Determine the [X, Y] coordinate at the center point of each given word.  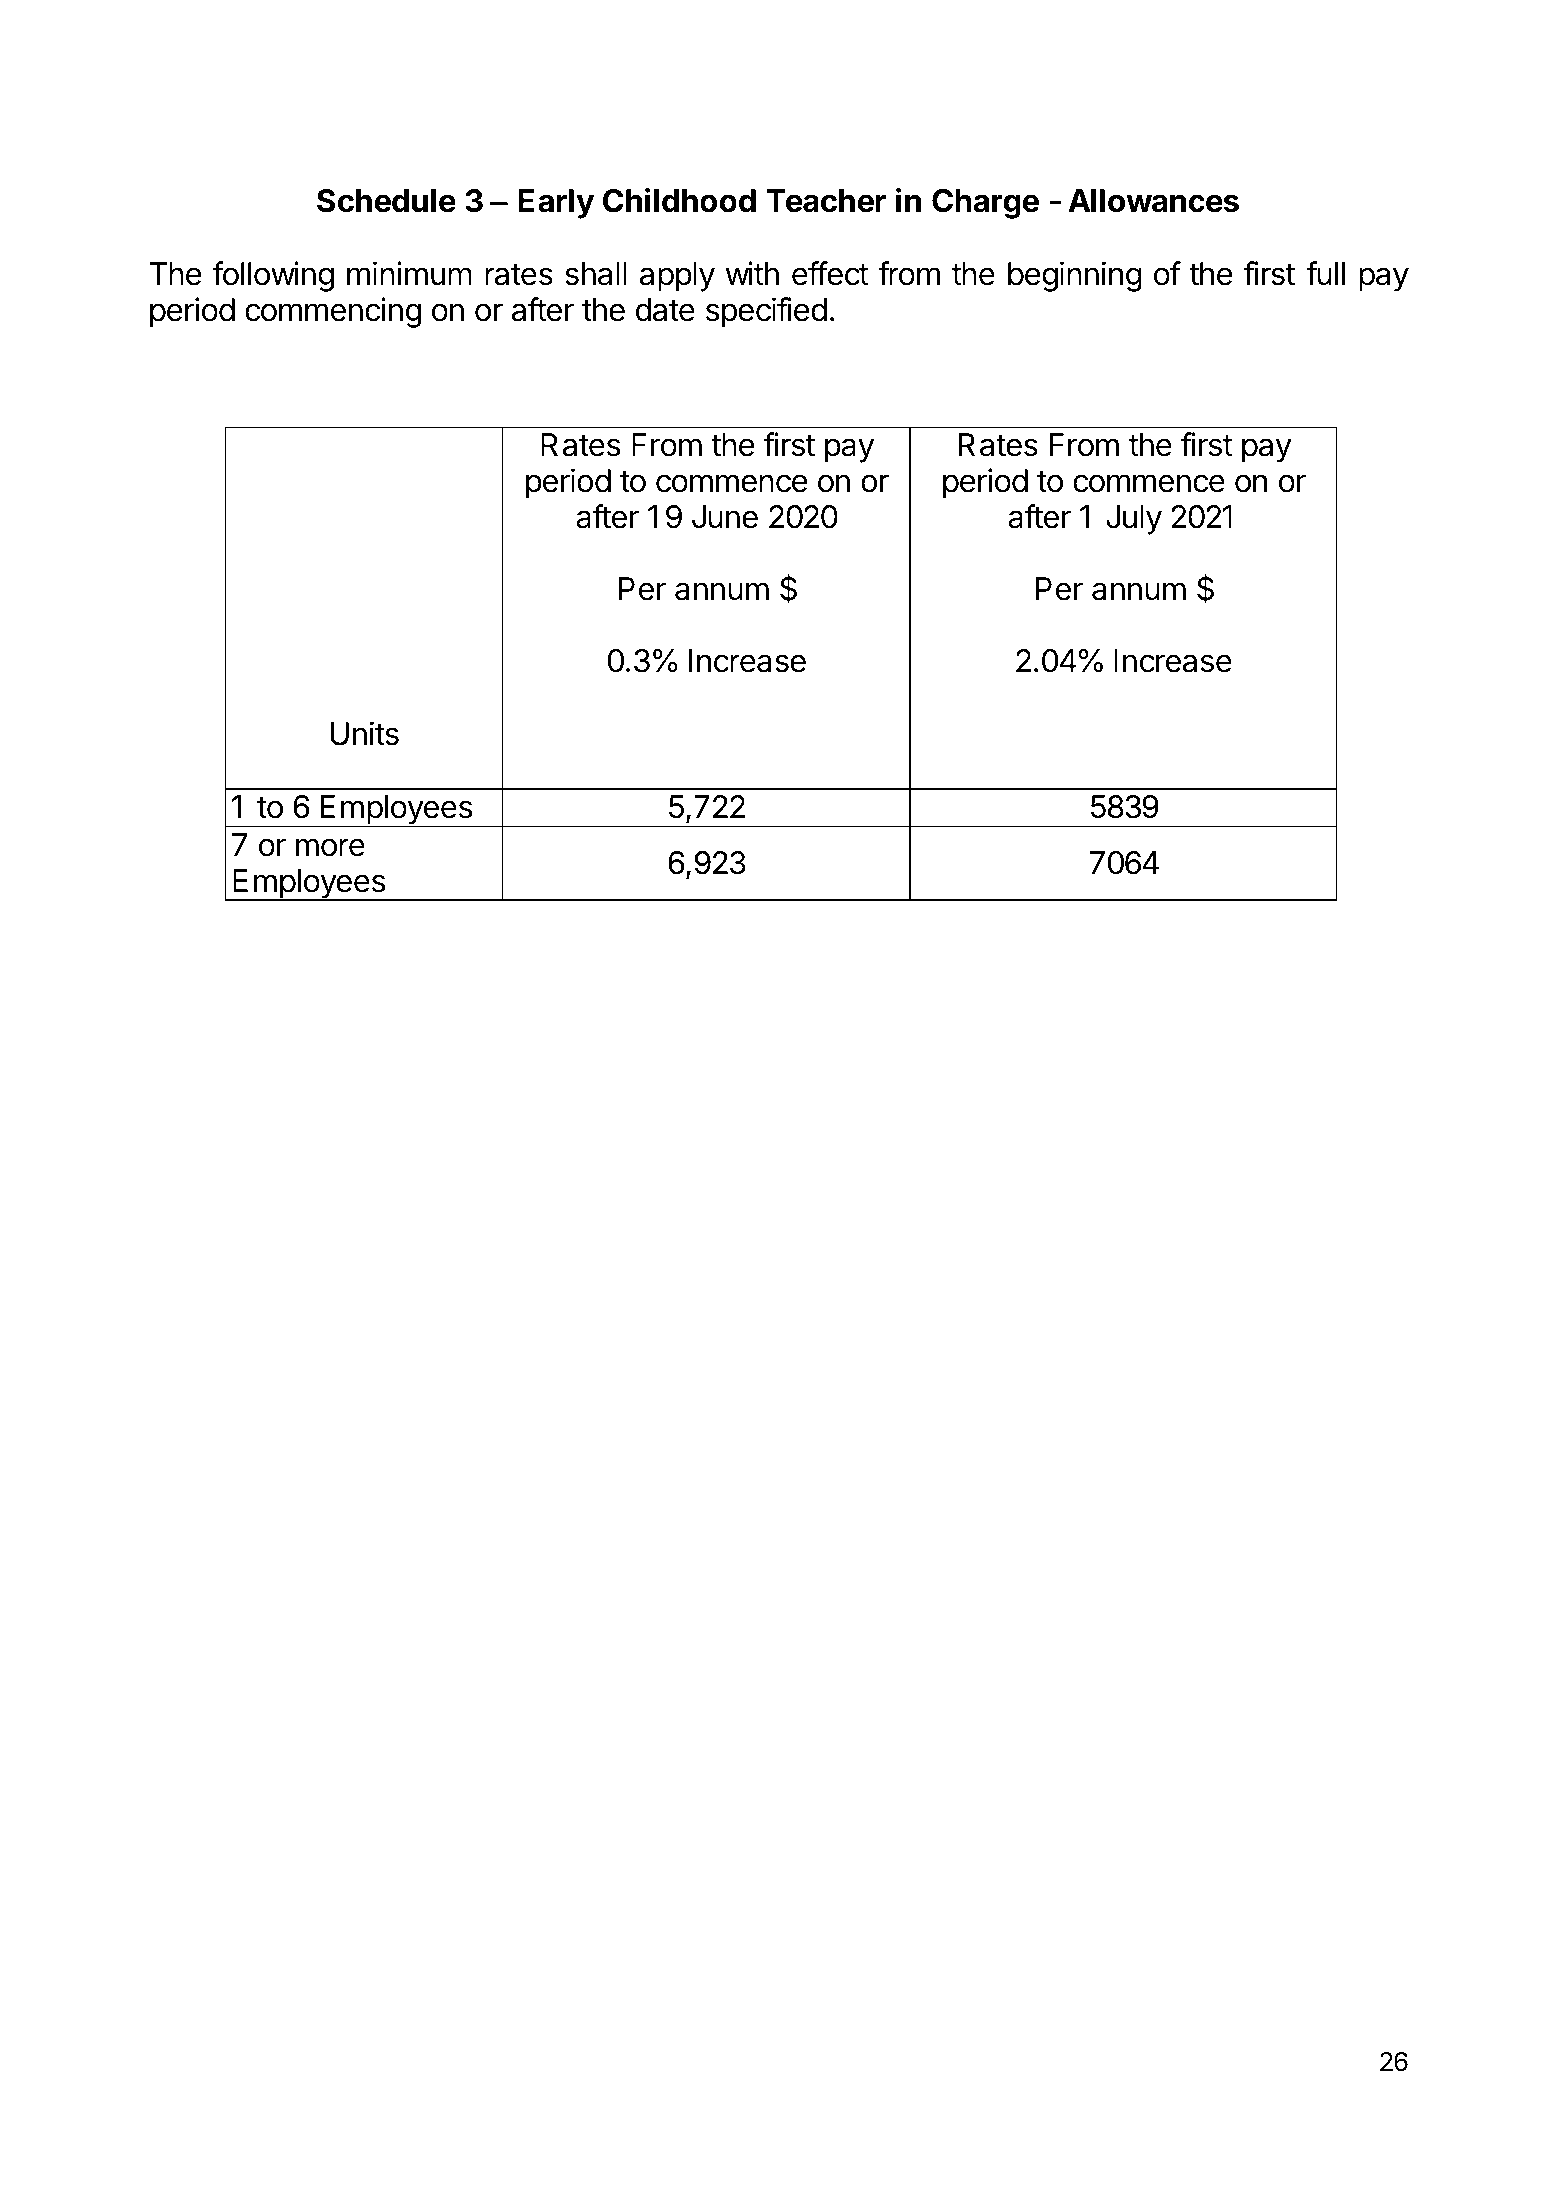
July [1134, 520]
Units [364, 733]
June [725, 517]
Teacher [826, 201]
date [665, 310]
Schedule [386, 201]
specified [766, 312]
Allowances [1153, 201]
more [330, 847]
